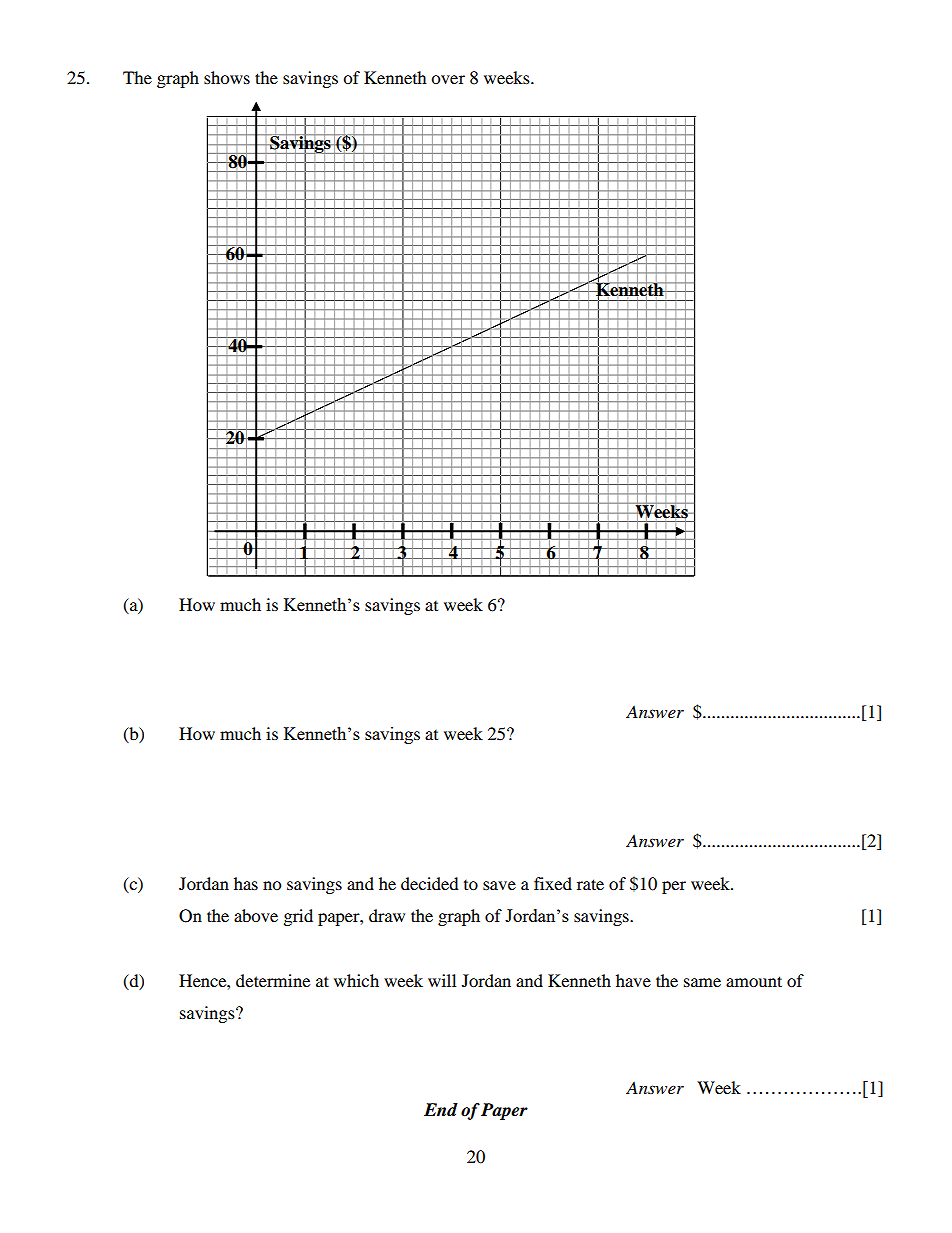 The height and width of the screenshot is (1233, 952). I want to click on have, so click(633, 980).
